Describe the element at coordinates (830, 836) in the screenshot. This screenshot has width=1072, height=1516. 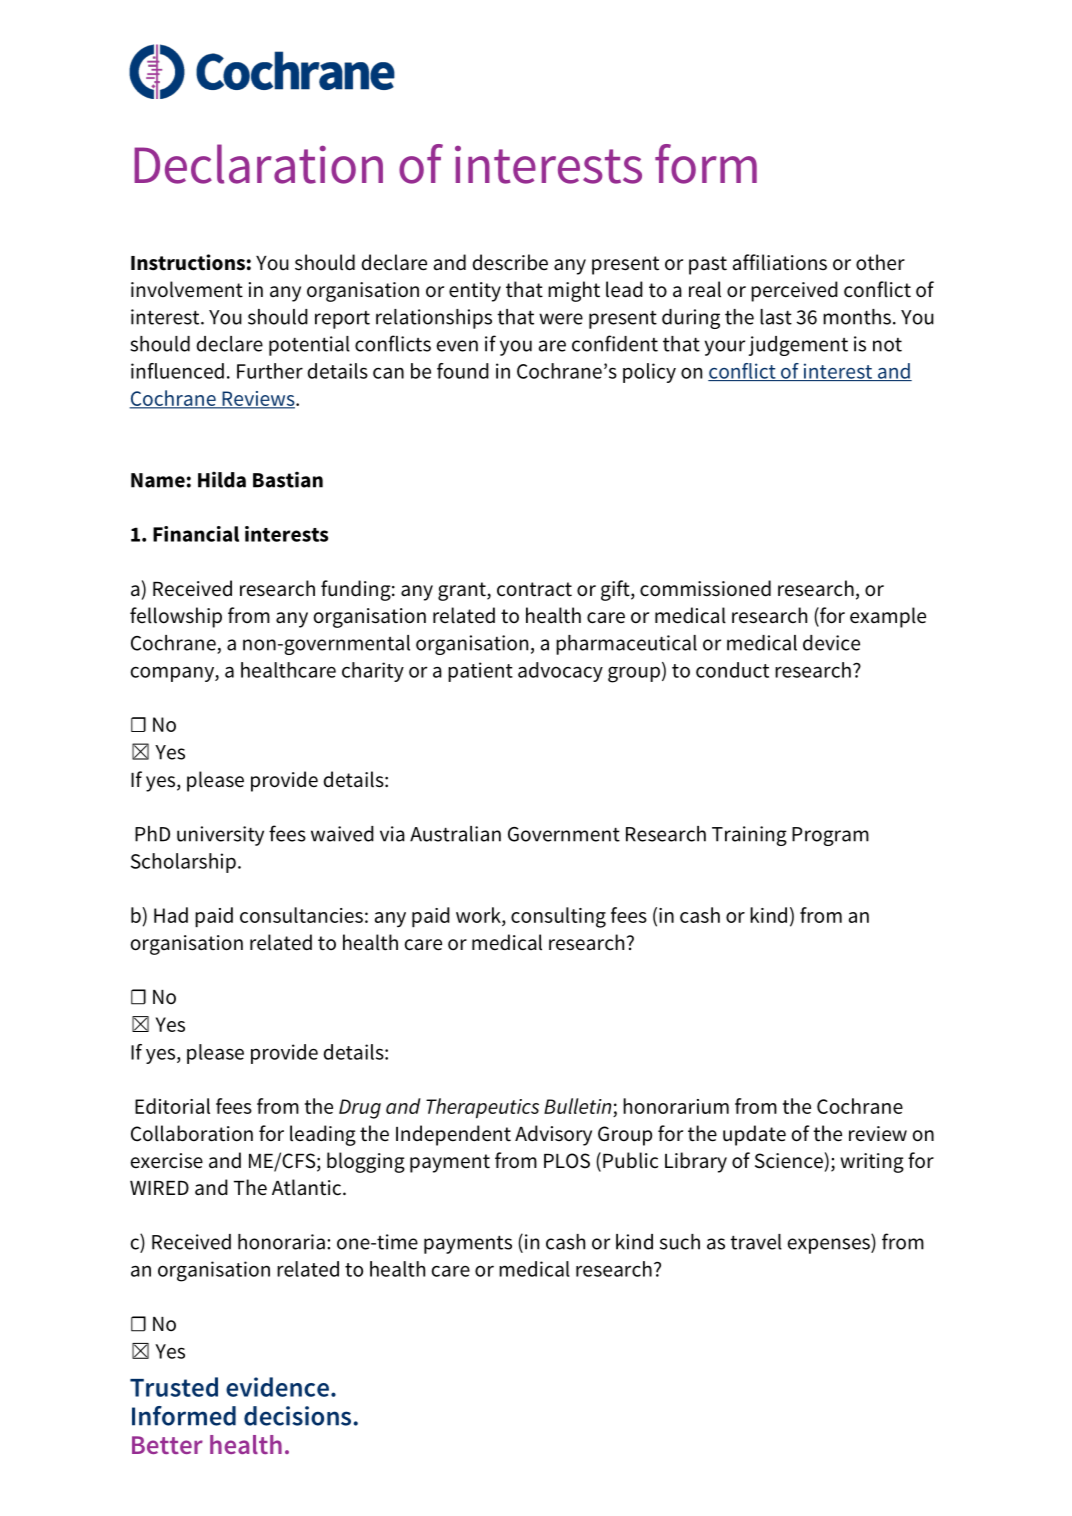
I see `Program` at that location.
